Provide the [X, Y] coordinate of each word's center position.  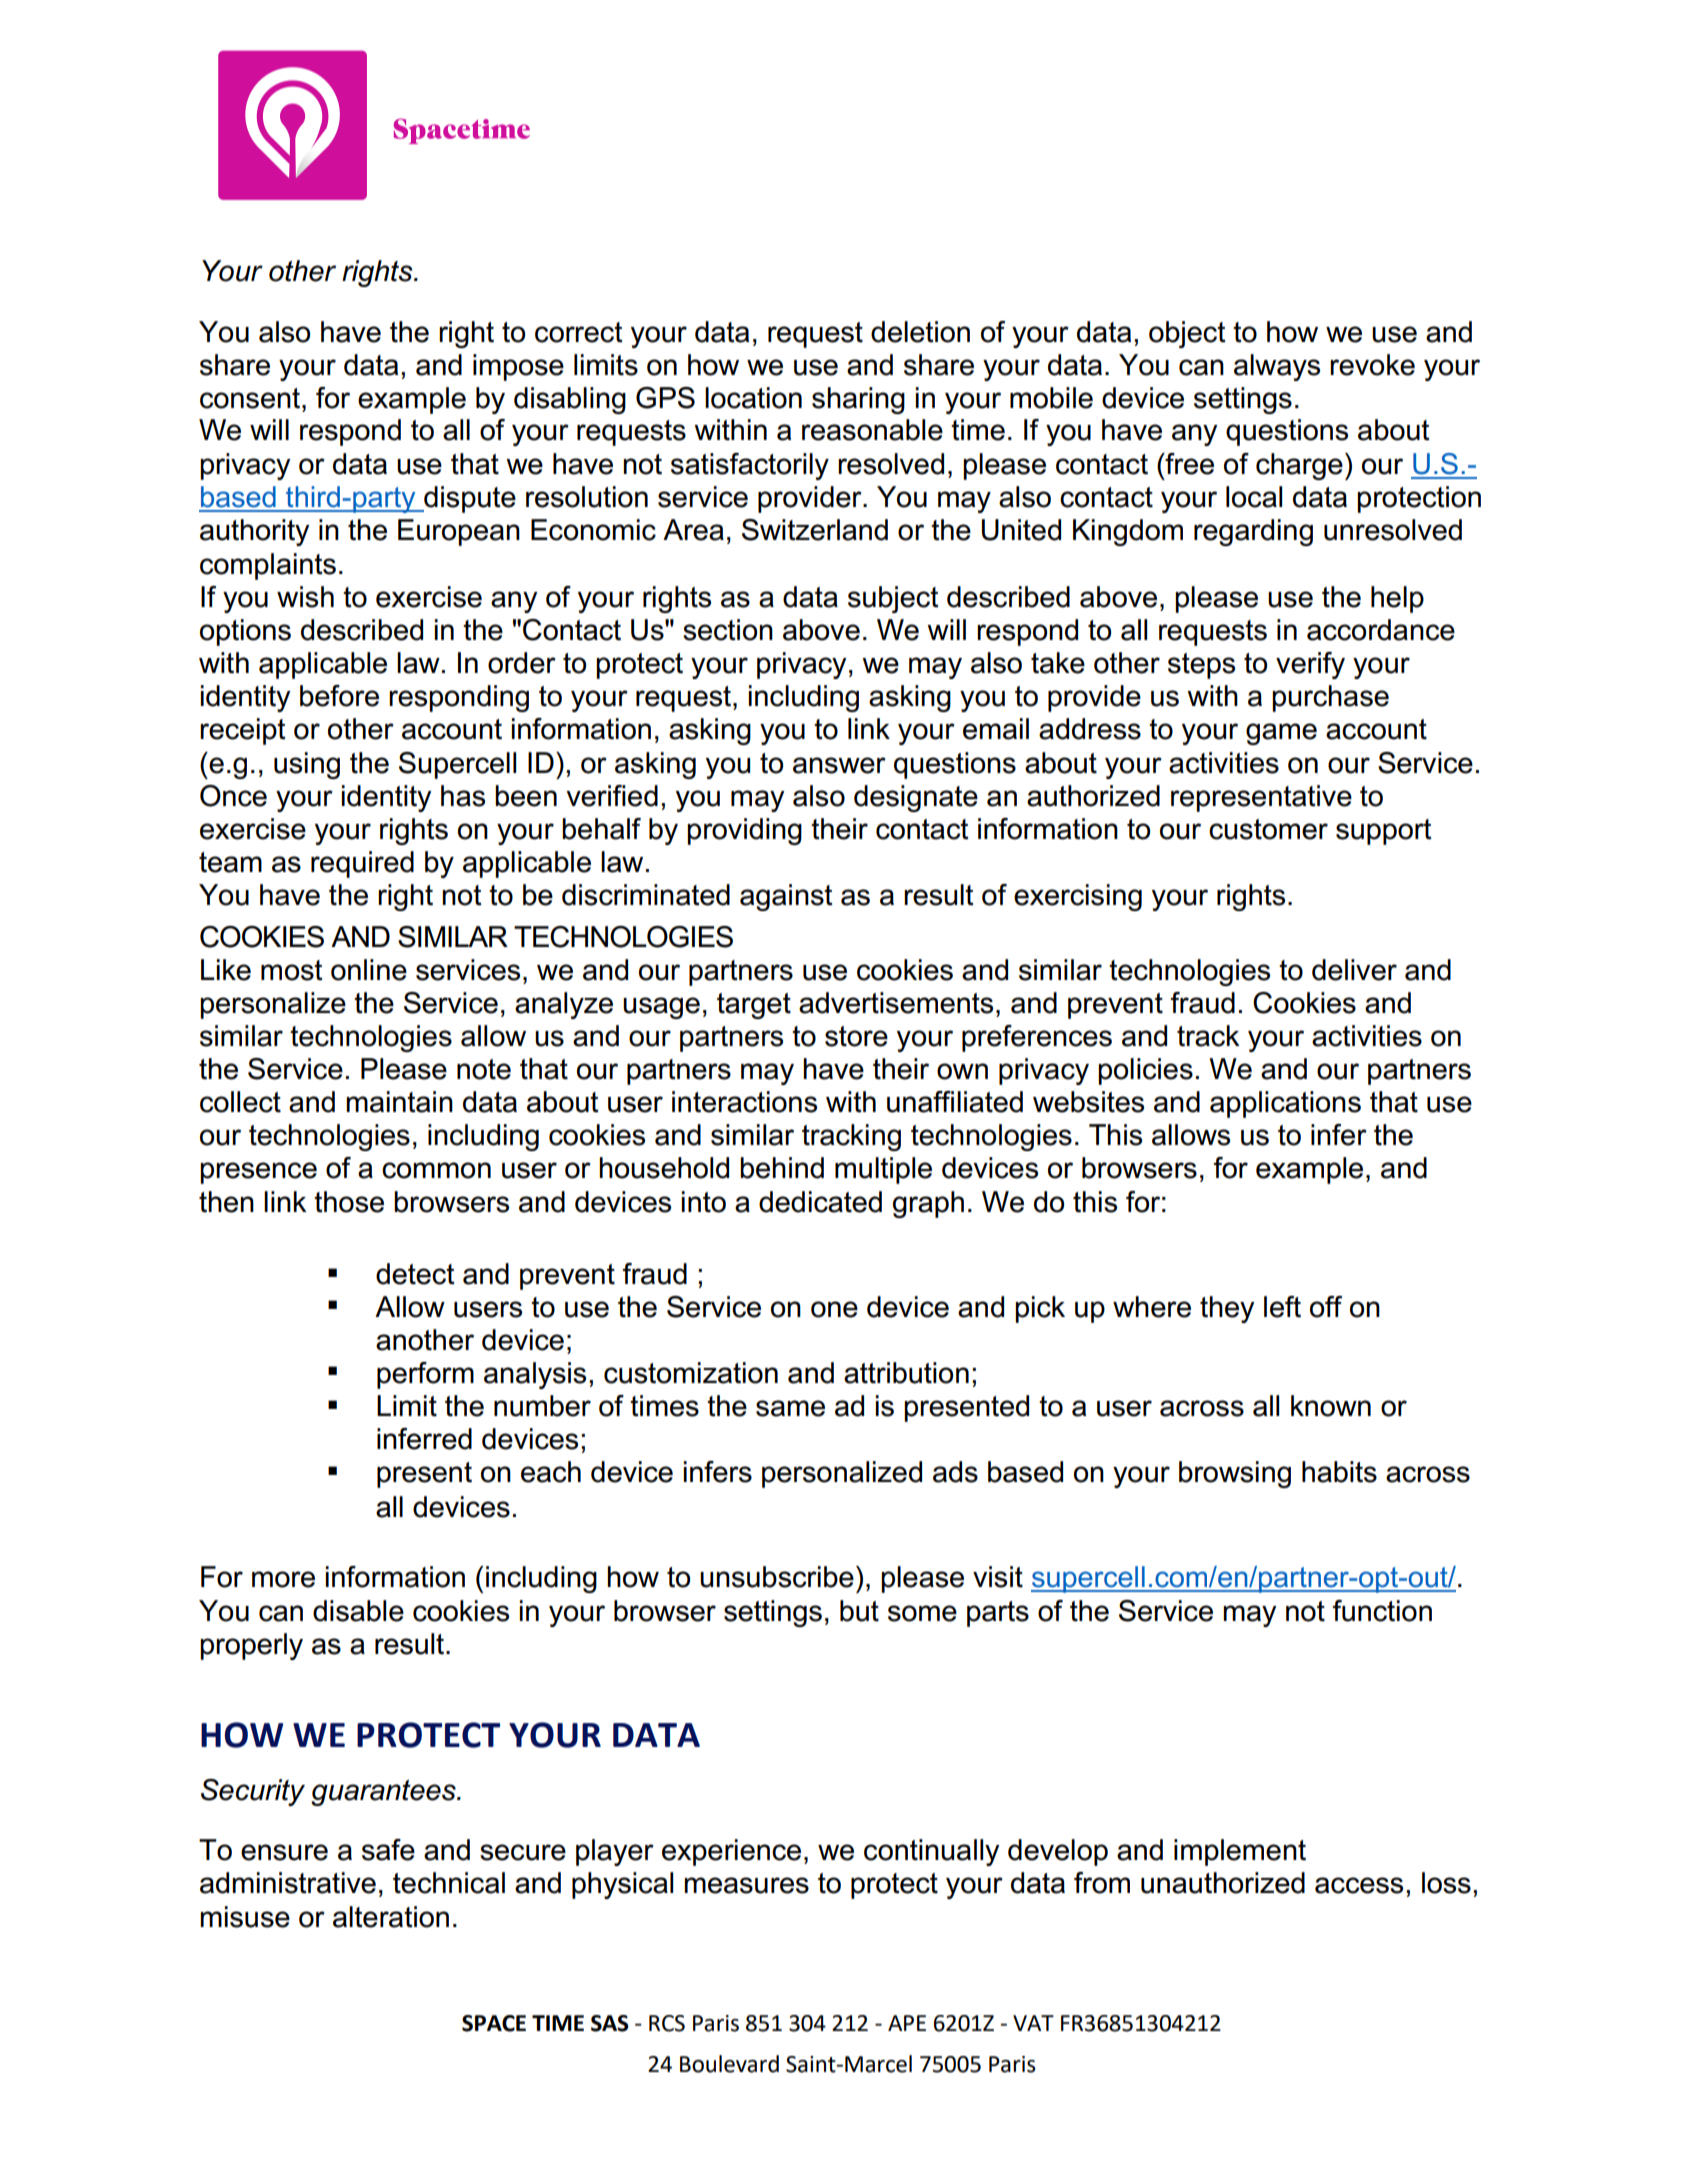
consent [250, 398]
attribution [906, 1373]
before [339, 696]
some [922, 1613]
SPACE [494, 2023]
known [1331, 1406]
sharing [858, 400]
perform [425, 1375]
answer [839, 765]
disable [358, 1611]
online [369, 970]
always [1277, 367]
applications [1285, 1104]
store [856, 1036]
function [1382, 1611]
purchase [1330, 698]
